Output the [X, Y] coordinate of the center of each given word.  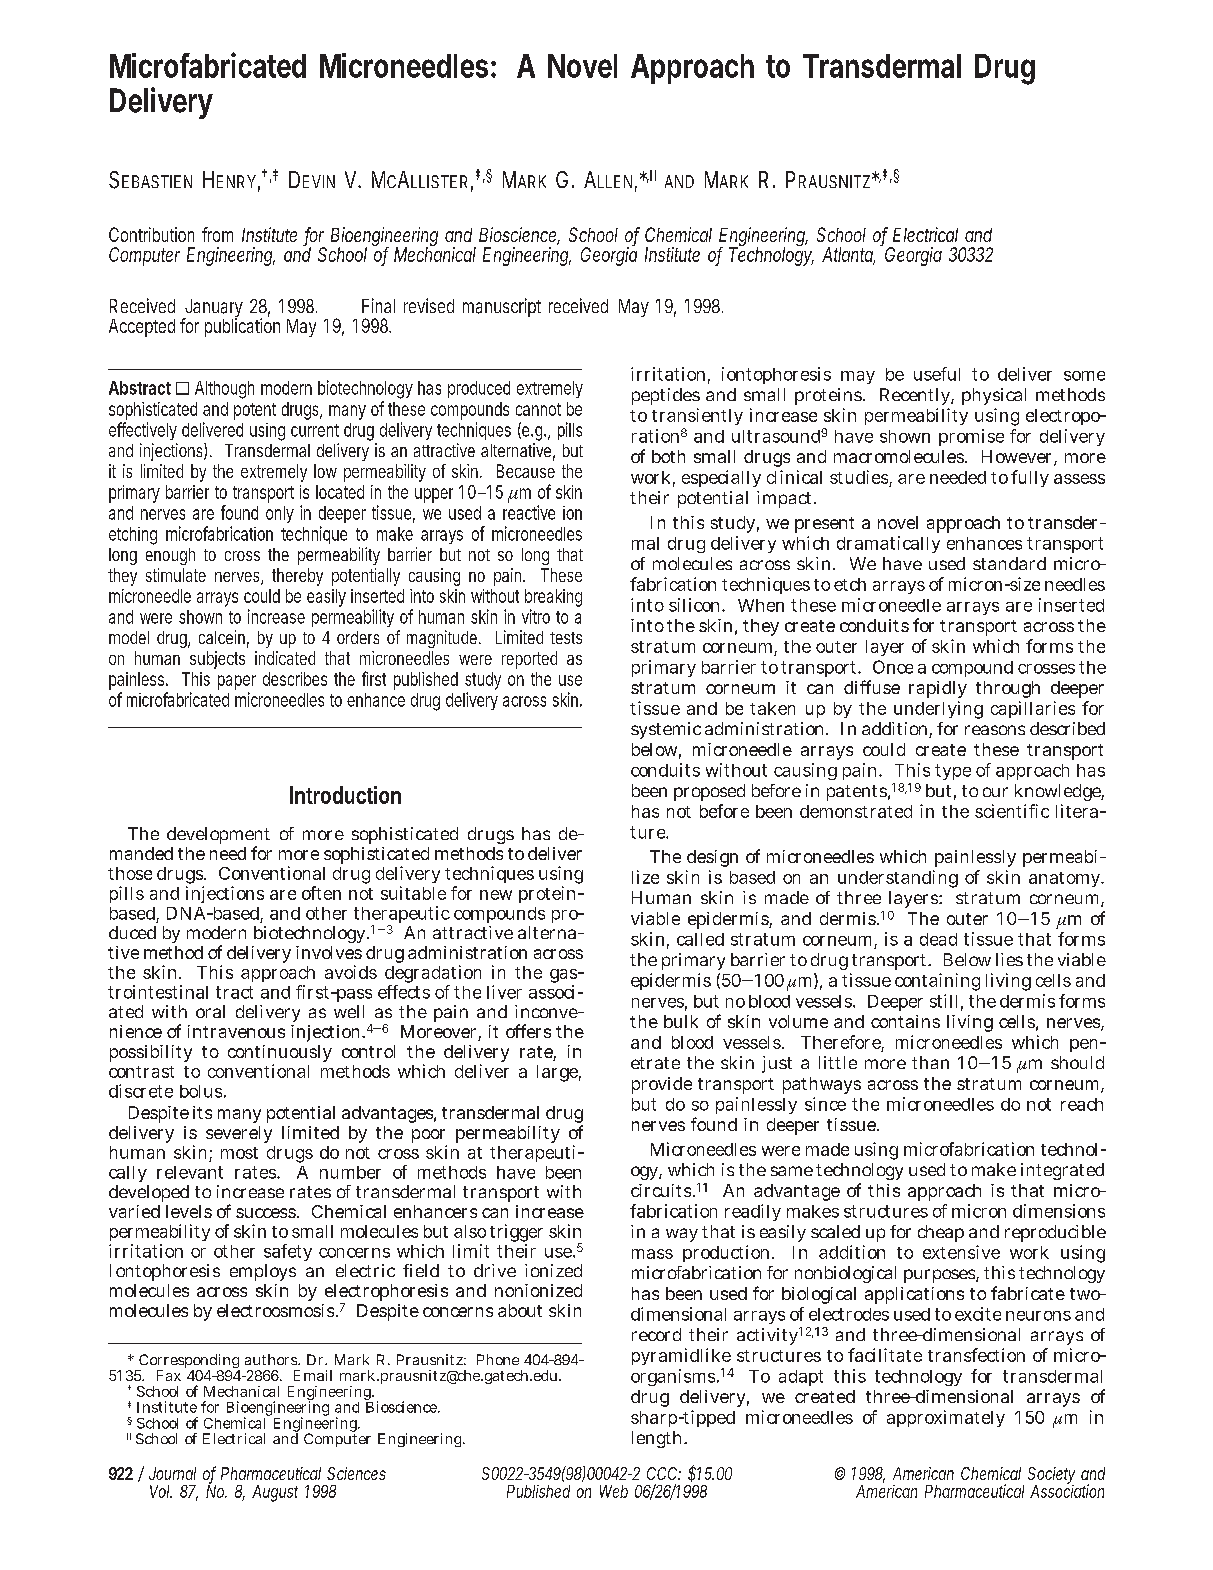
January [212, 309]
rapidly [938, 689]
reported [529, 660]
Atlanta [848, 255]
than [930, 1062]
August [275, 1493]
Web [614, 1491]
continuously [280, 1055]
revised [429, 305]
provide [662, 1085]
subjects [217, 660]
